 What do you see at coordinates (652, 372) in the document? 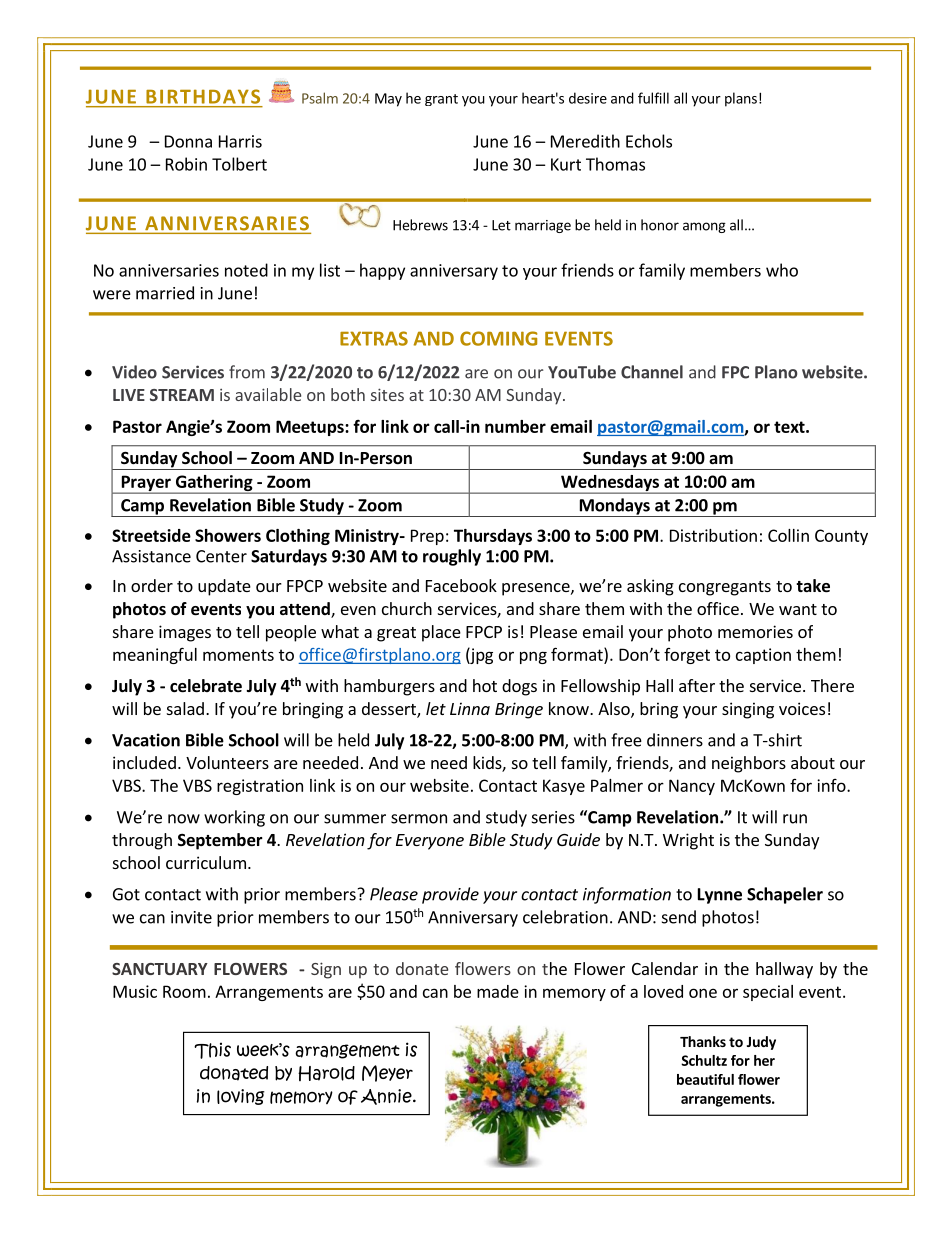
I see `Channel` at bounding box center [652, 372].
